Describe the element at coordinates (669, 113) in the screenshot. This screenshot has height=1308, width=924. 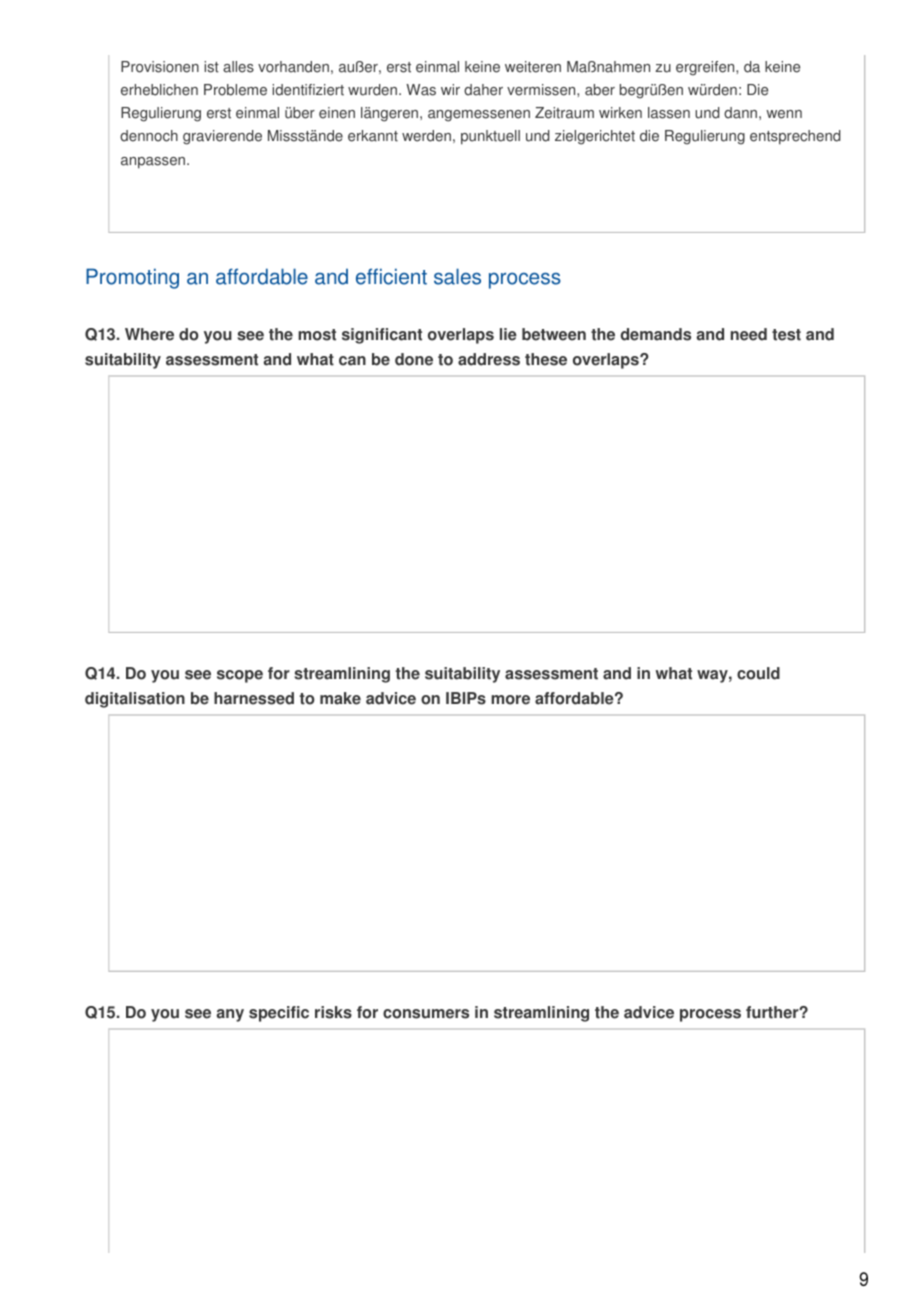
I see `lassen` at that location.
